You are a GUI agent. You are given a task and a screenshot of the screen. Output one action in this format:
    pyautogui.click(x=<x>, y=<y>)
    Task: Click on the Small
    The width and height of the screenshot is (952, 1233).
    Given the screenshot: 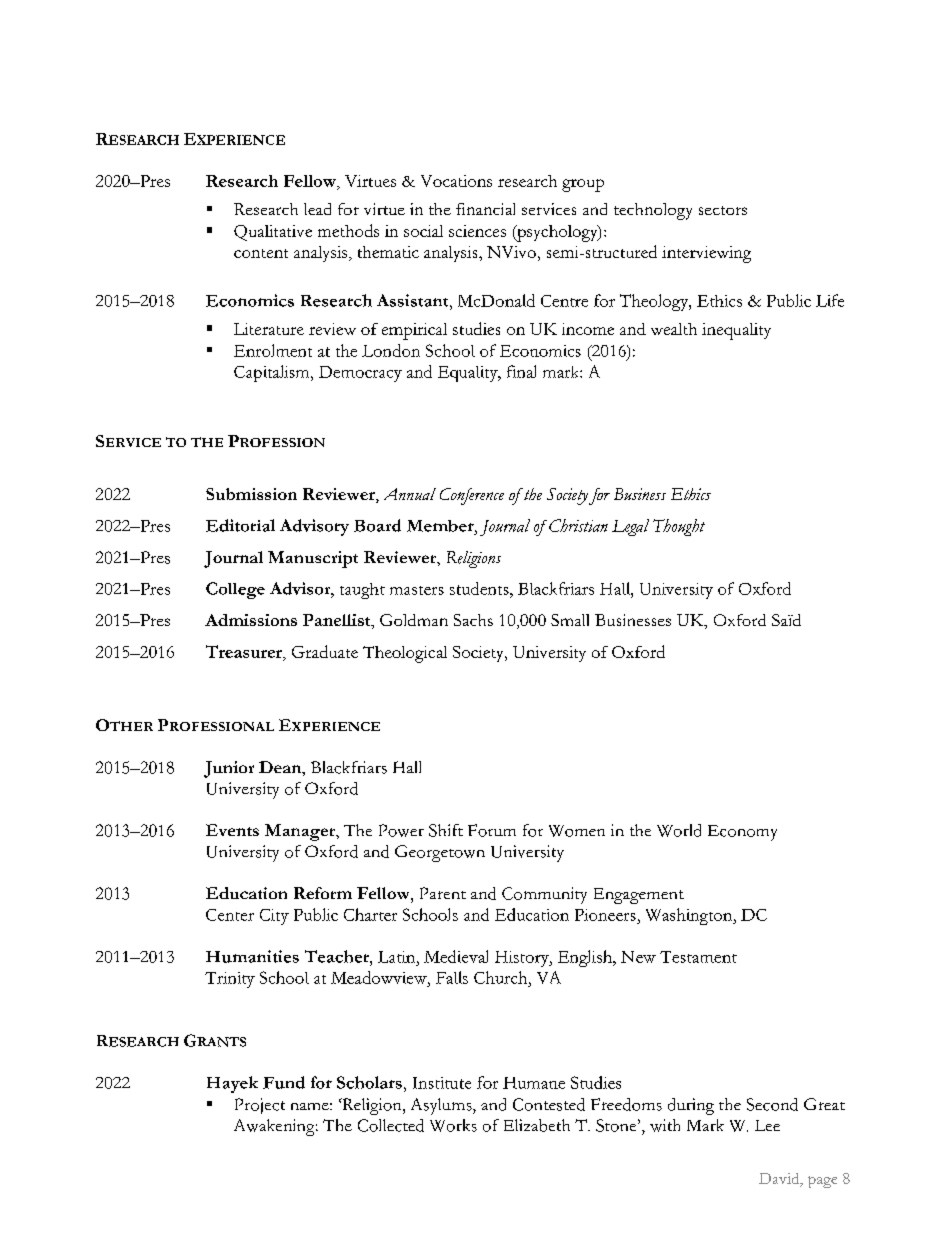 What is the action you would take?
    pyautogui.click(x=570, y=620)
